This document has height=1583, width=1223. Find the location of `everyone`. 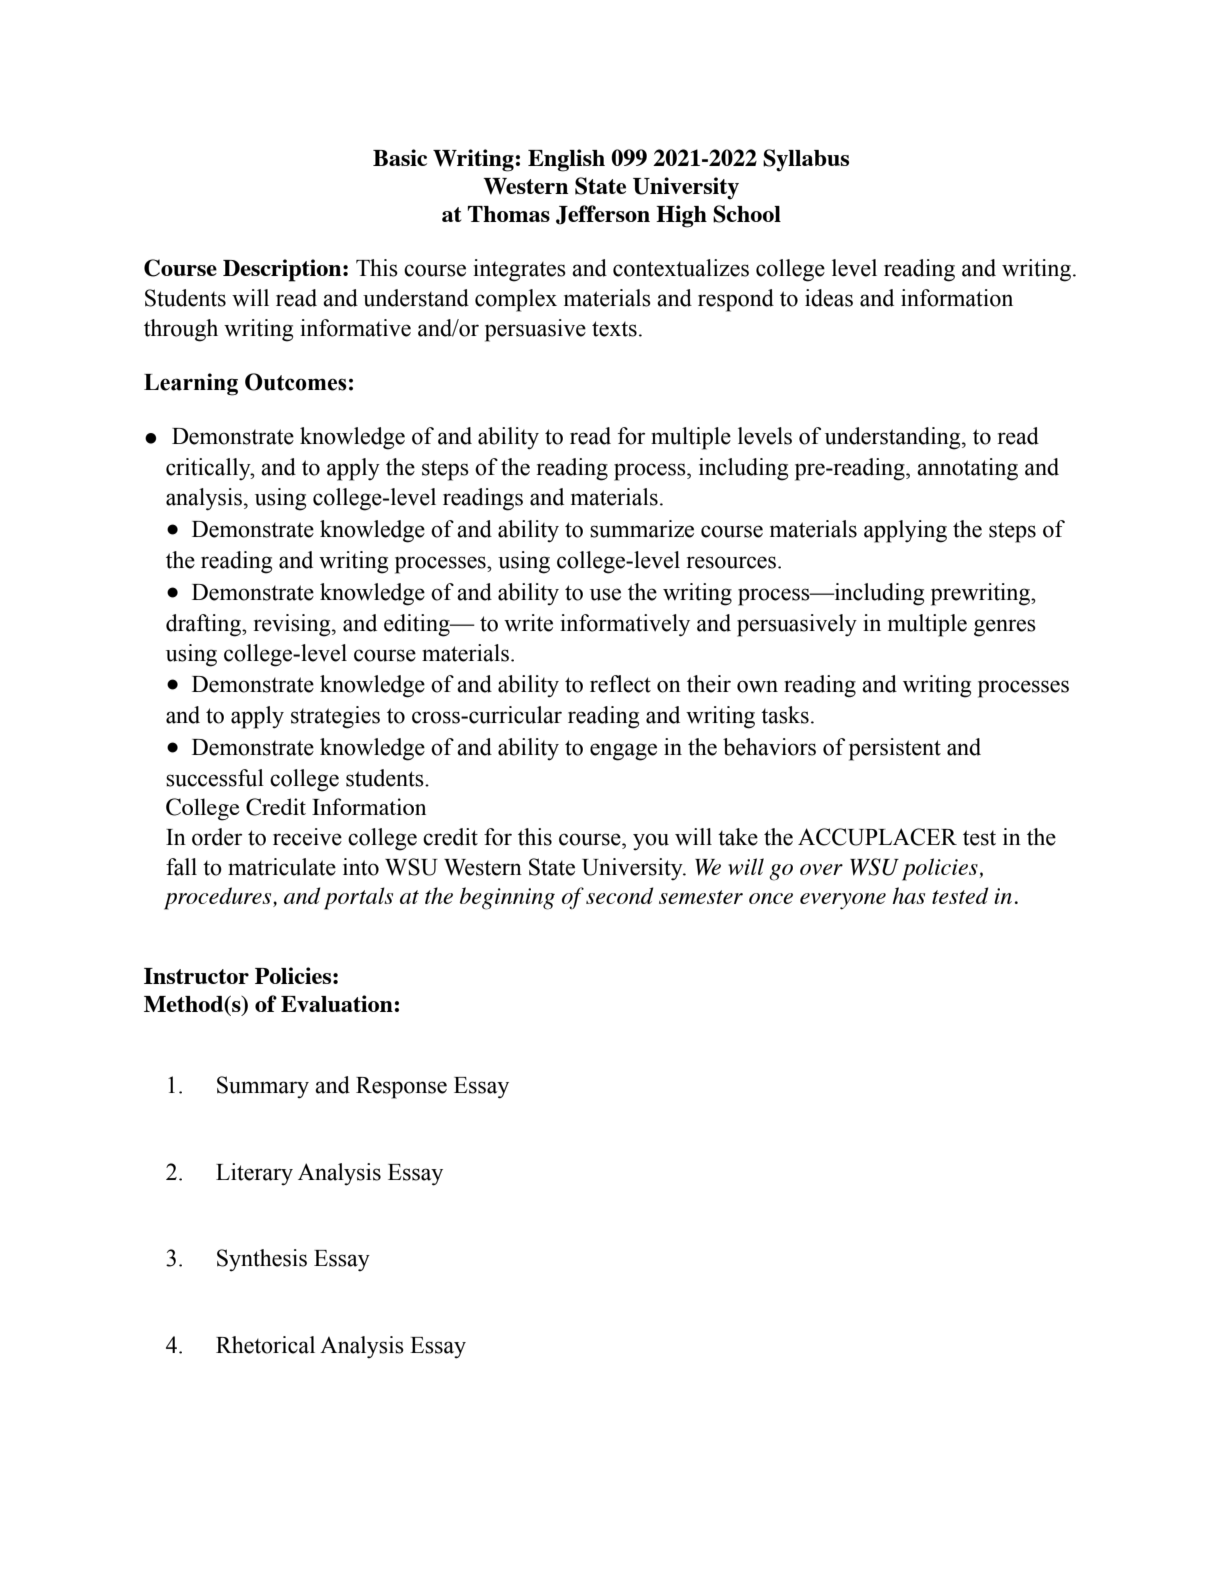

everyone is located at coordinates (843, 901).
